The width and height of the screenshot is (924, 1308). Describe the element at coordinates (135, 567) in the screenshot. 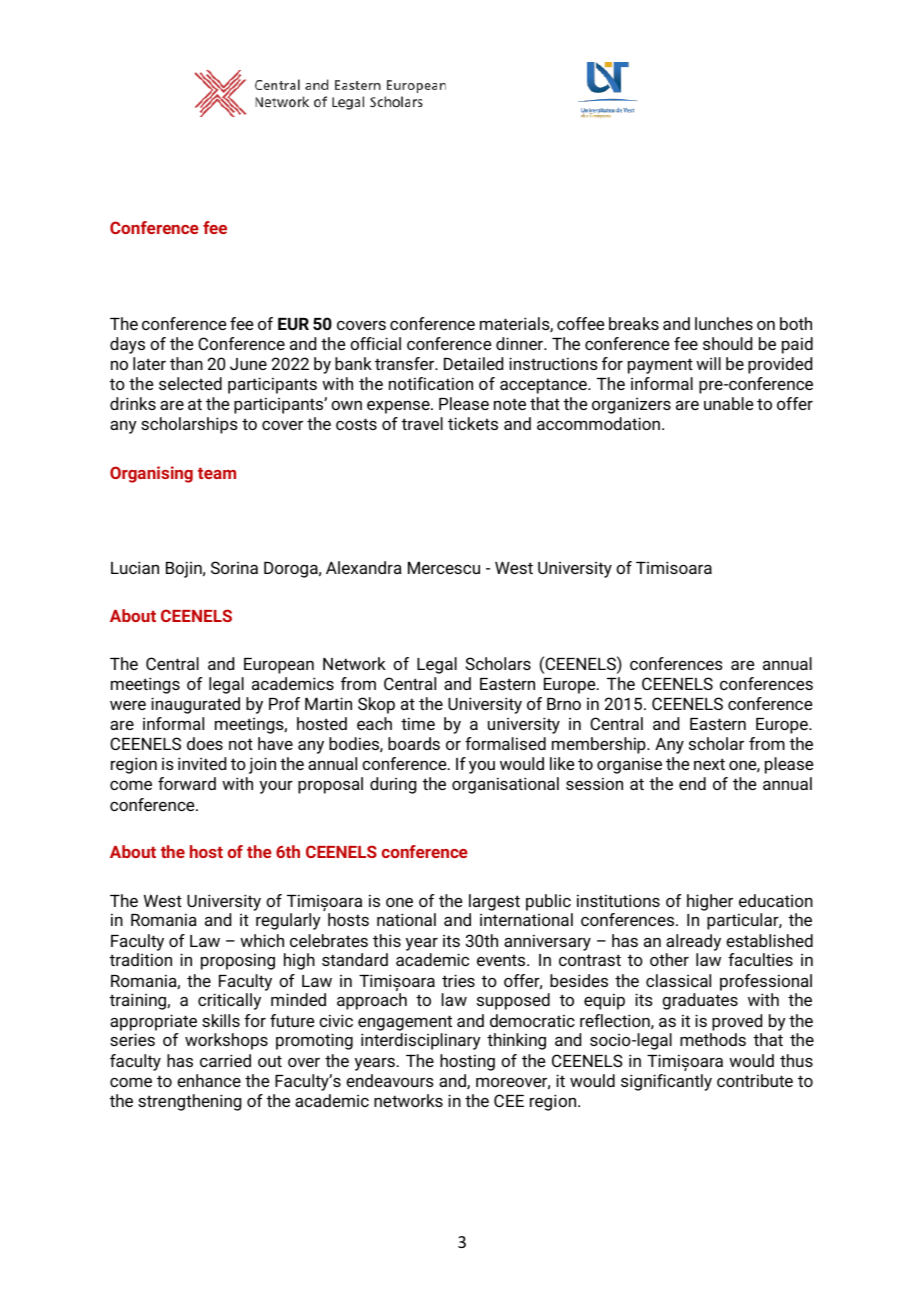

I see `Lucian` at that location.
